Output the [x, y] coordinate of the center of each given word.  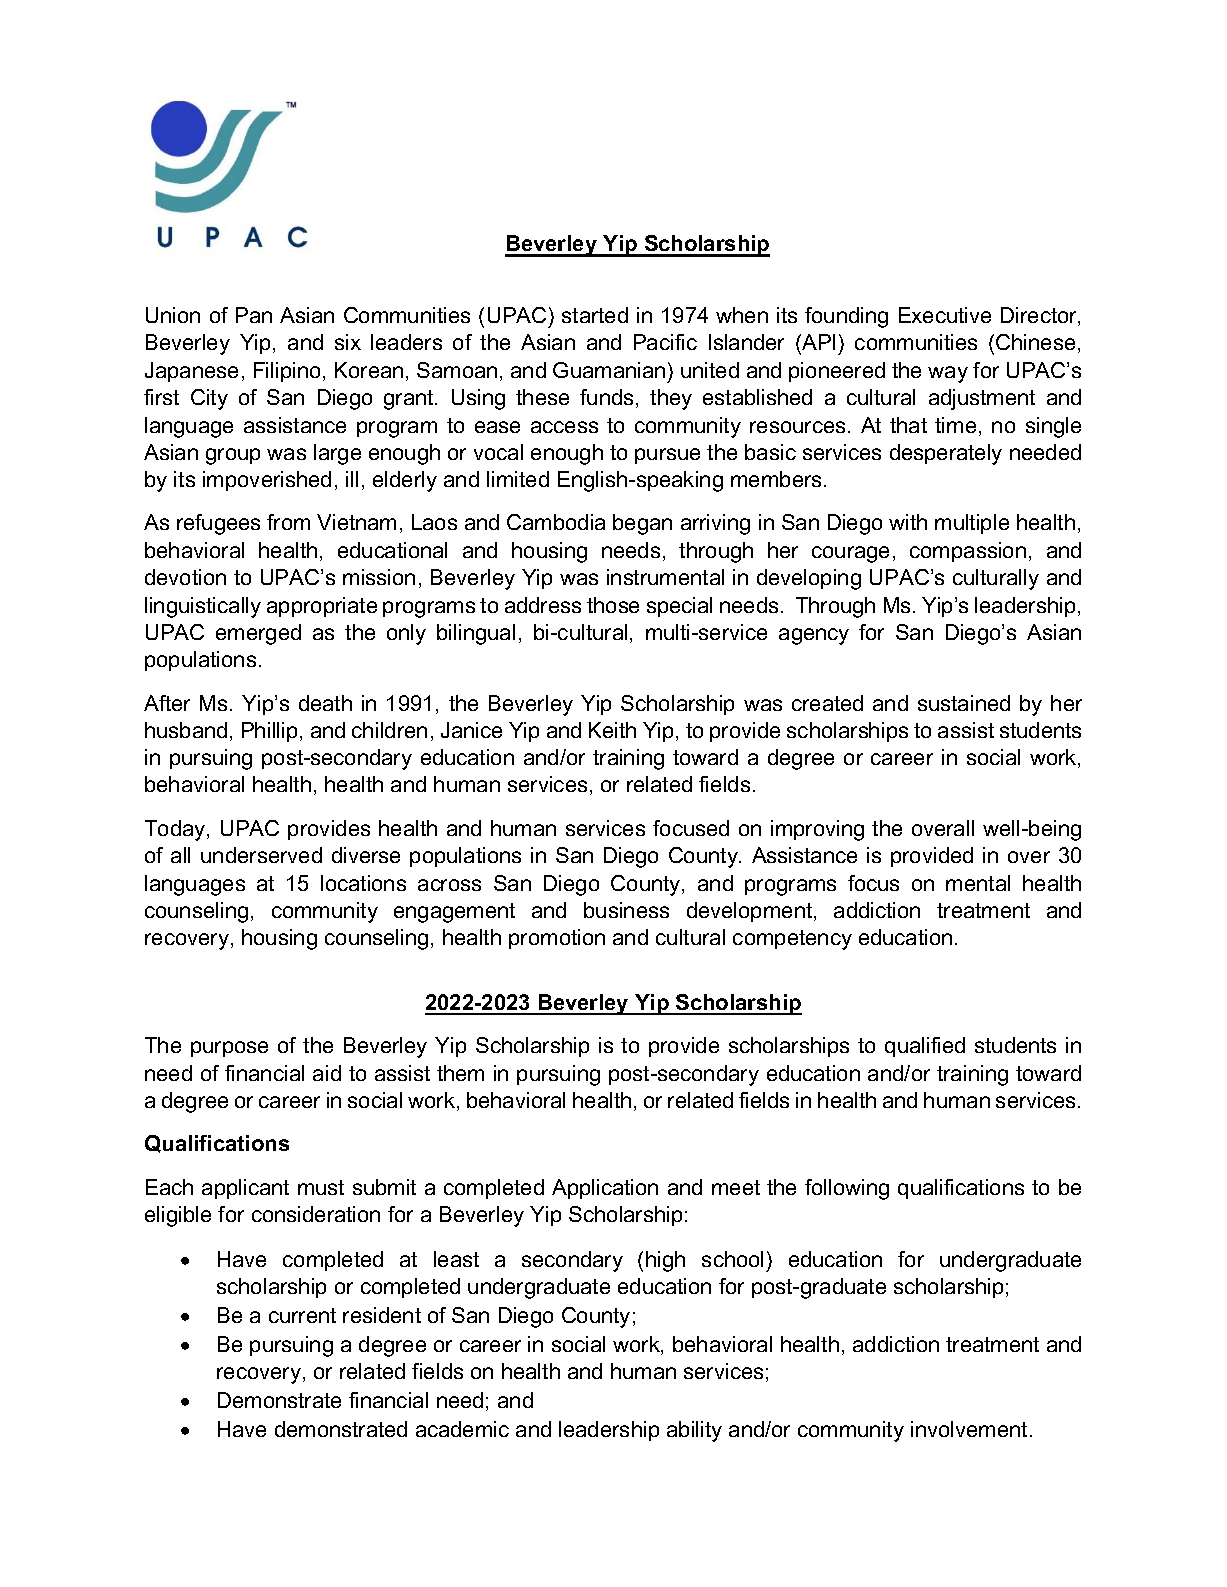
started [595, 315]
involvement [969, 1429]
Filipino [287, 372]
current [302, 1315]
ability [694, 1431]
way [948, 374]
